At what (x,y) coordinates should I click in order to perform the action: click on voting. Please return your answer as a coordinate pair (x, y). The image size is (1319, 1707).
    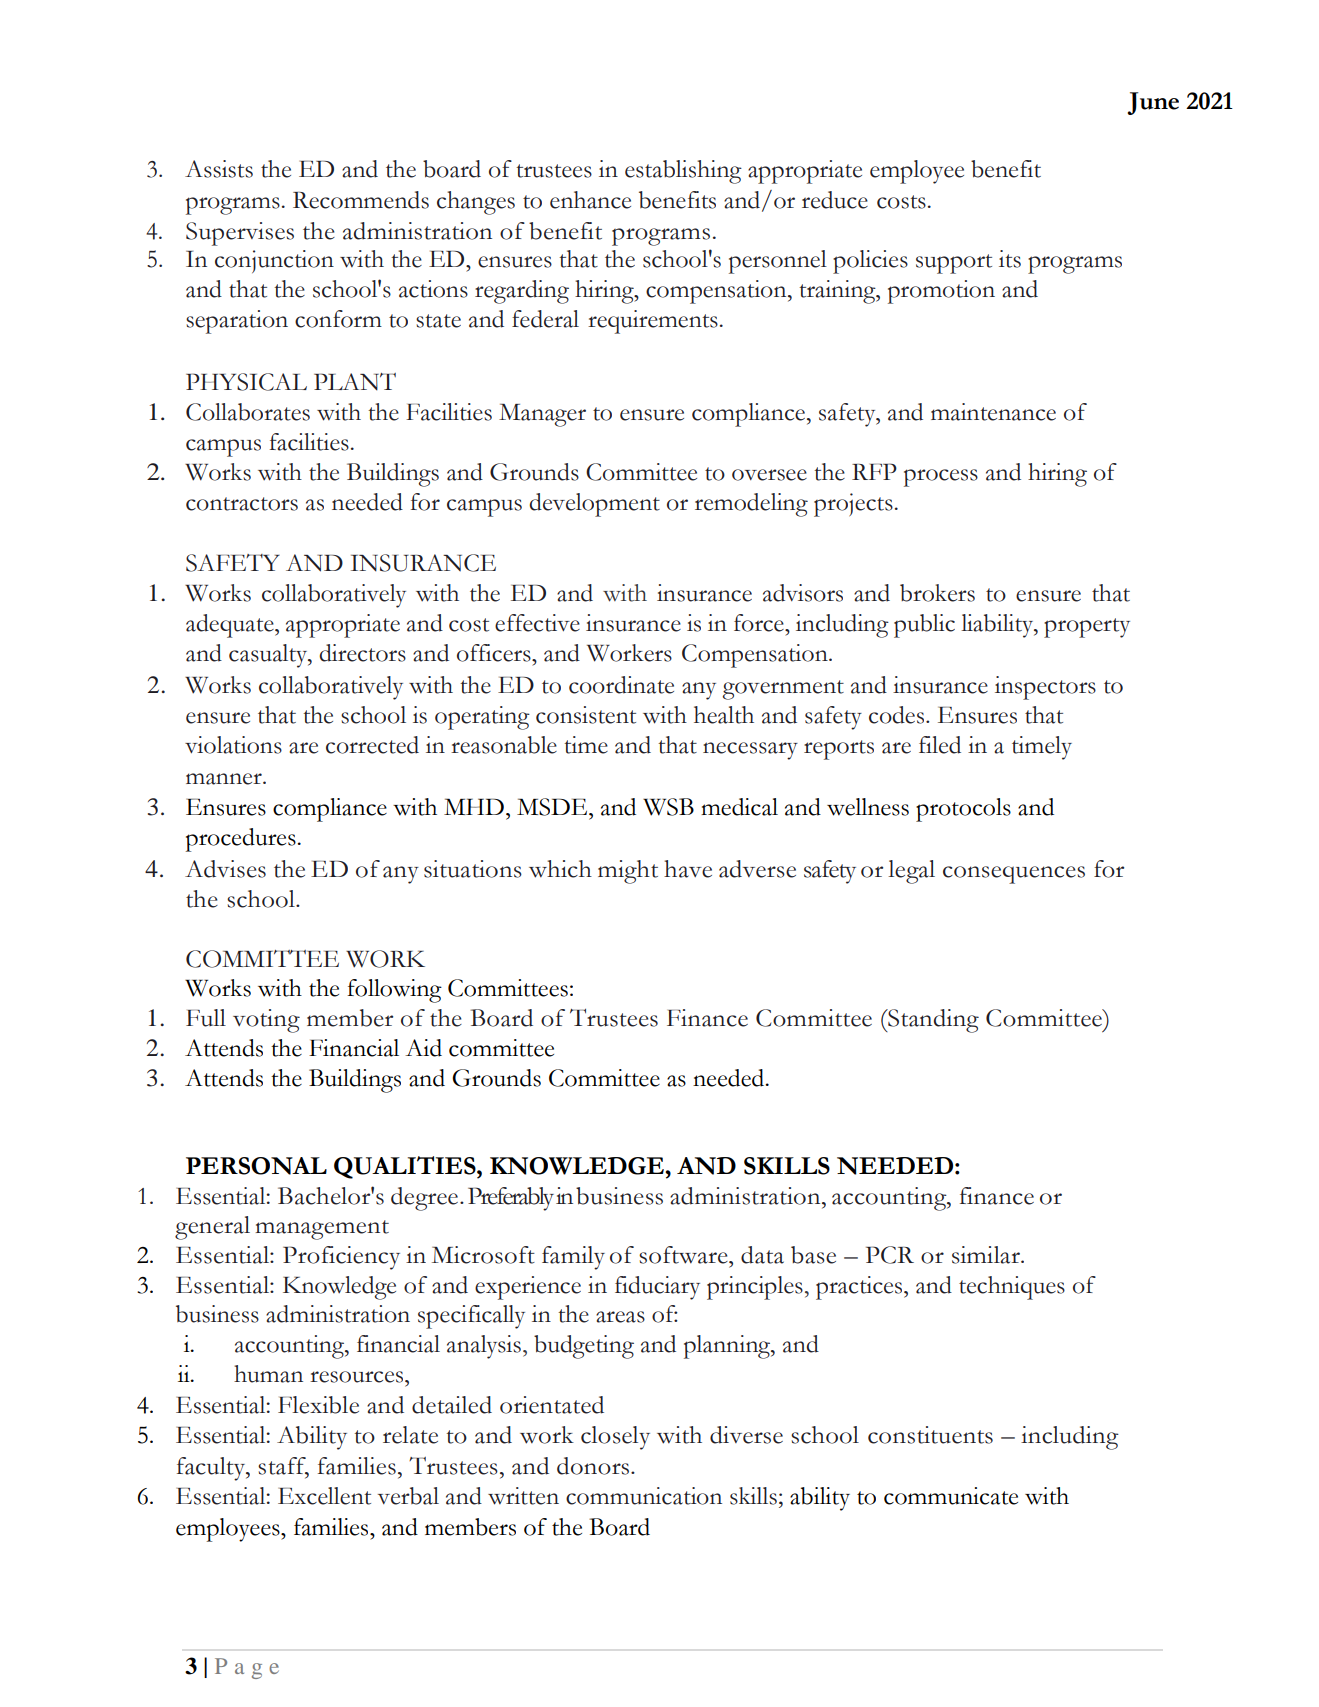
    Looking at the image, I should click on (266, 1021).
